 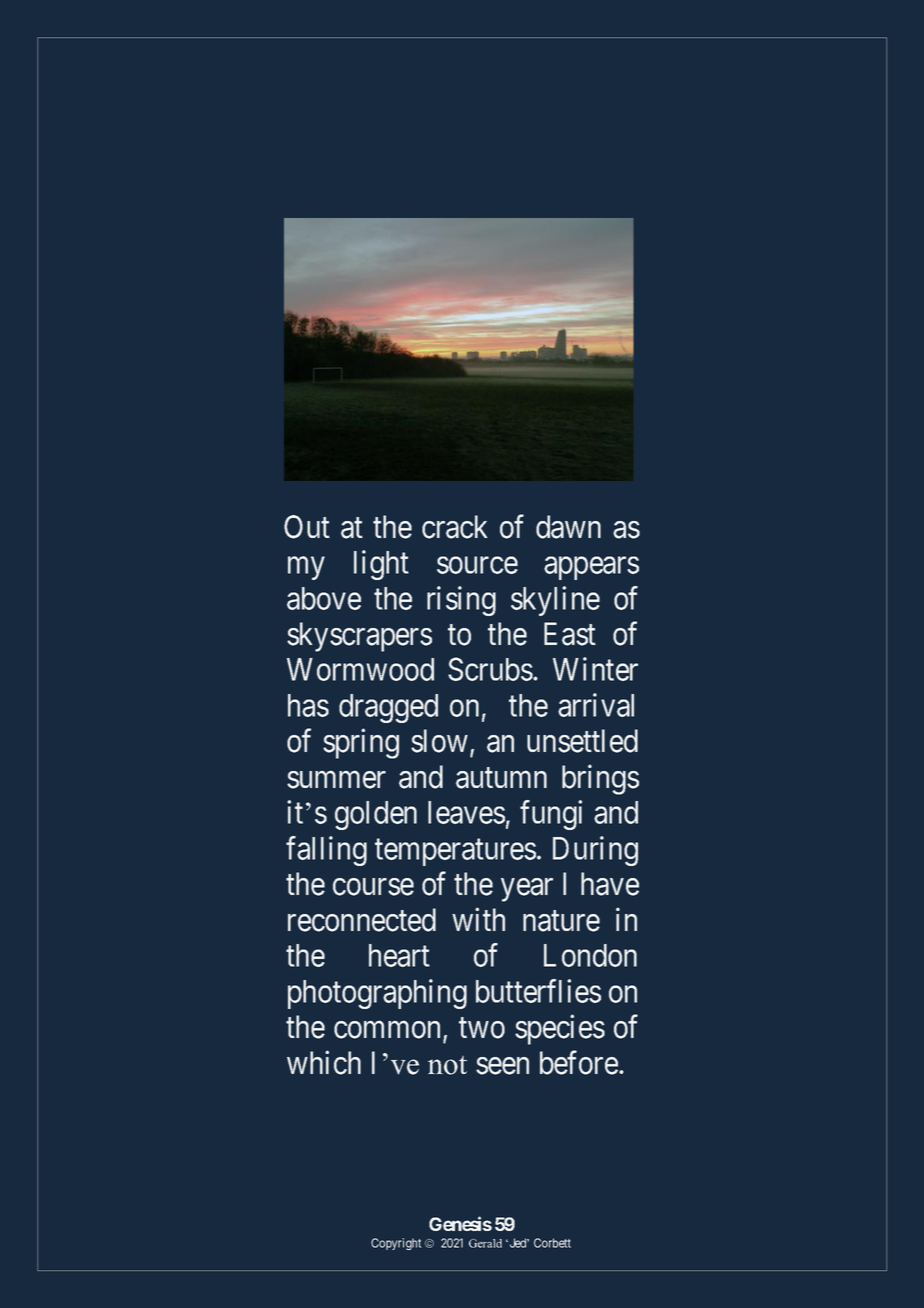 What do you see at coordinates (455, 527) in the document?
I see `crack` at bounding box center [455, 527].
